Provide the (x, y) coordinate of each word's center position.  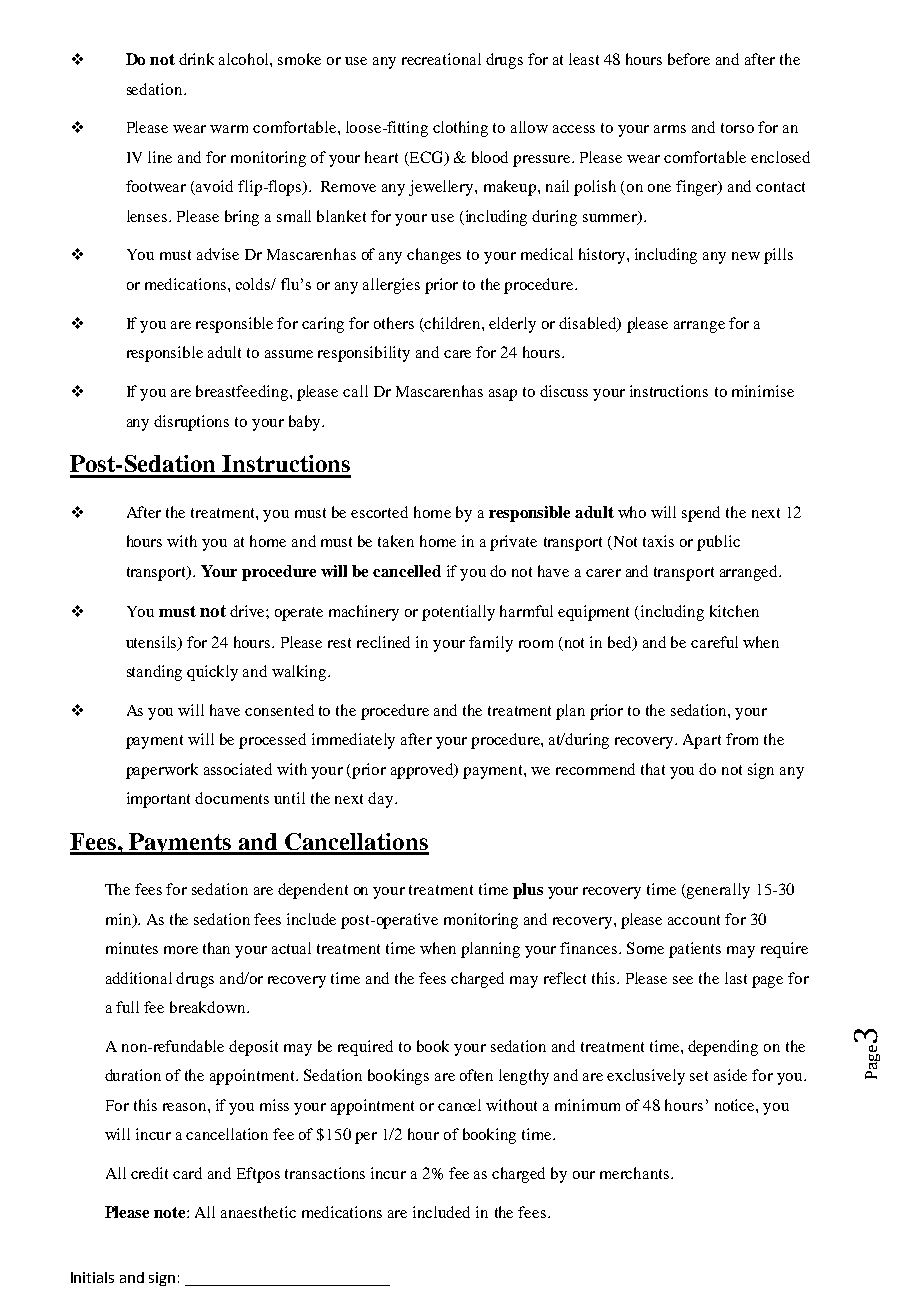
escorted (379, 512)
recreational (441, 59)
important (158, 800)
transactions (325, 1173)
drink (196, 59)
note (171, 1212)
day (382, 800)
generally (717, 891)
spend (701, 514)
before (689, 59)
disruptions (191, 423)
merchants (634, 1173)
